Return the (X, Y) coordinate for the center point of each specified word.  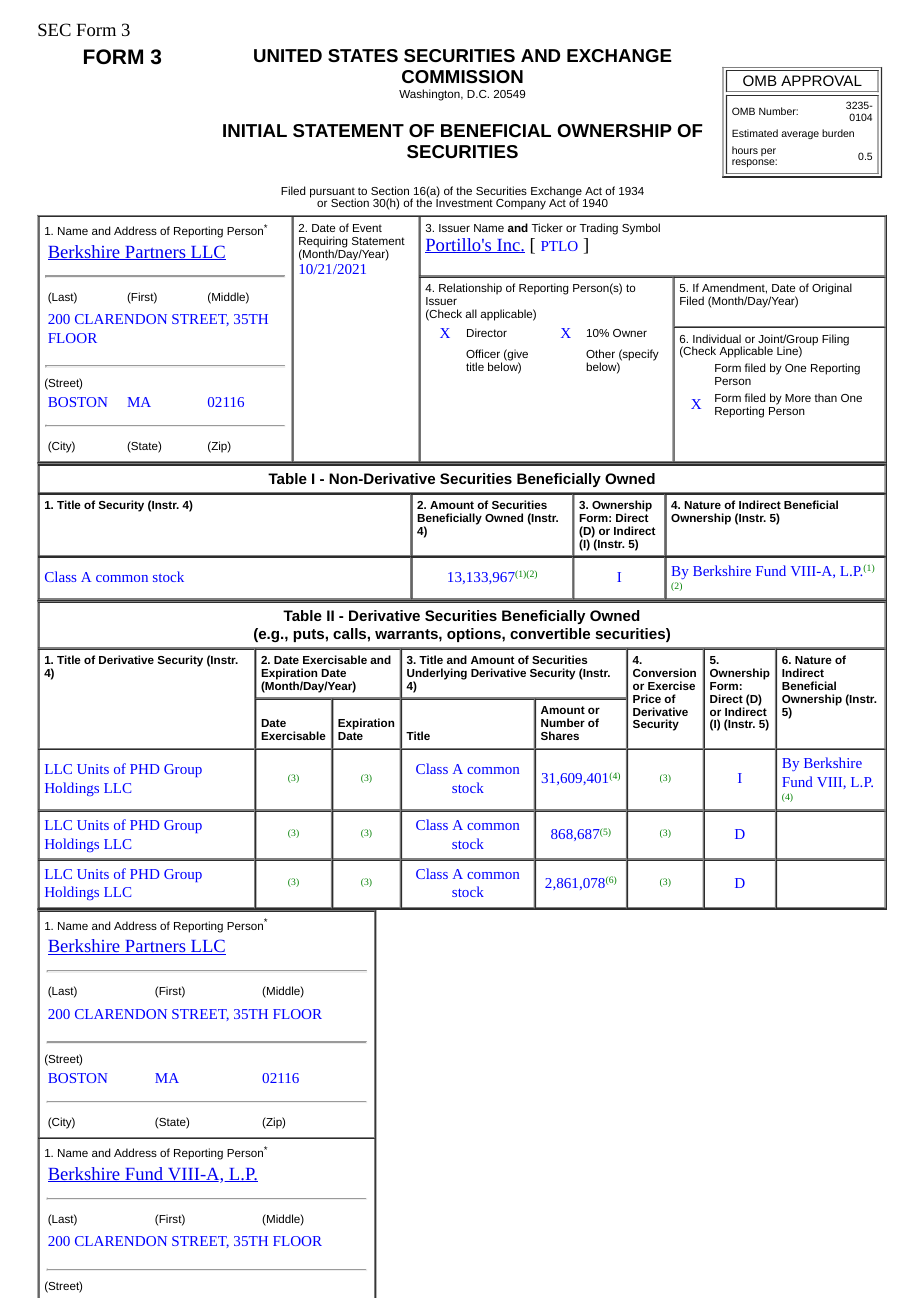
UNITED (288, 55)
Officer (483, 353)
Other (600, 353)
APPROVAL (821, 80)
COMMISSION (462, 76)
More (798, 398)
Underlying (437, 675)
